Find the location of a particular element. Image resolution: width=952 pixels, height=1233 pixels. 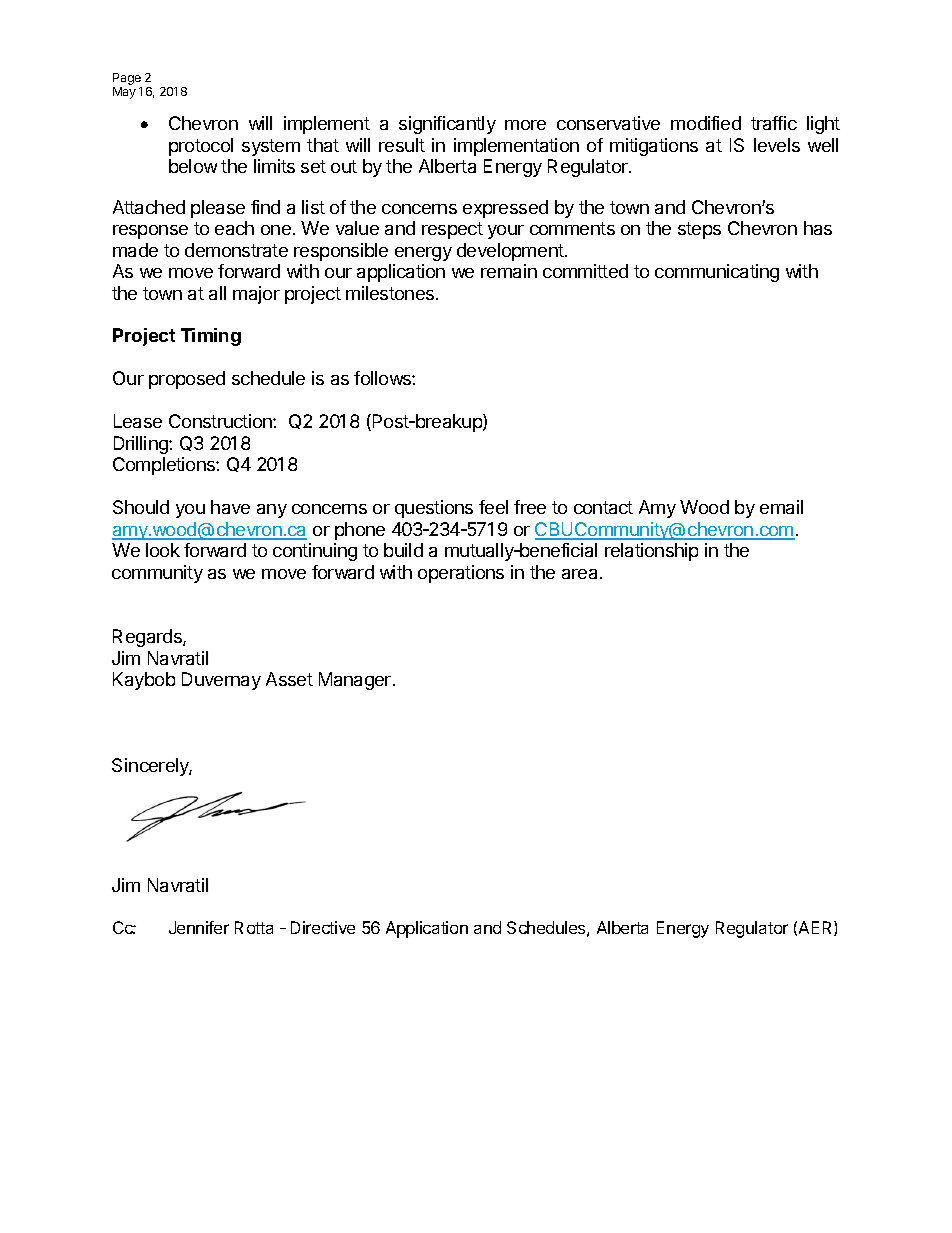

Jennifer is located at coordinates (199, 927).
